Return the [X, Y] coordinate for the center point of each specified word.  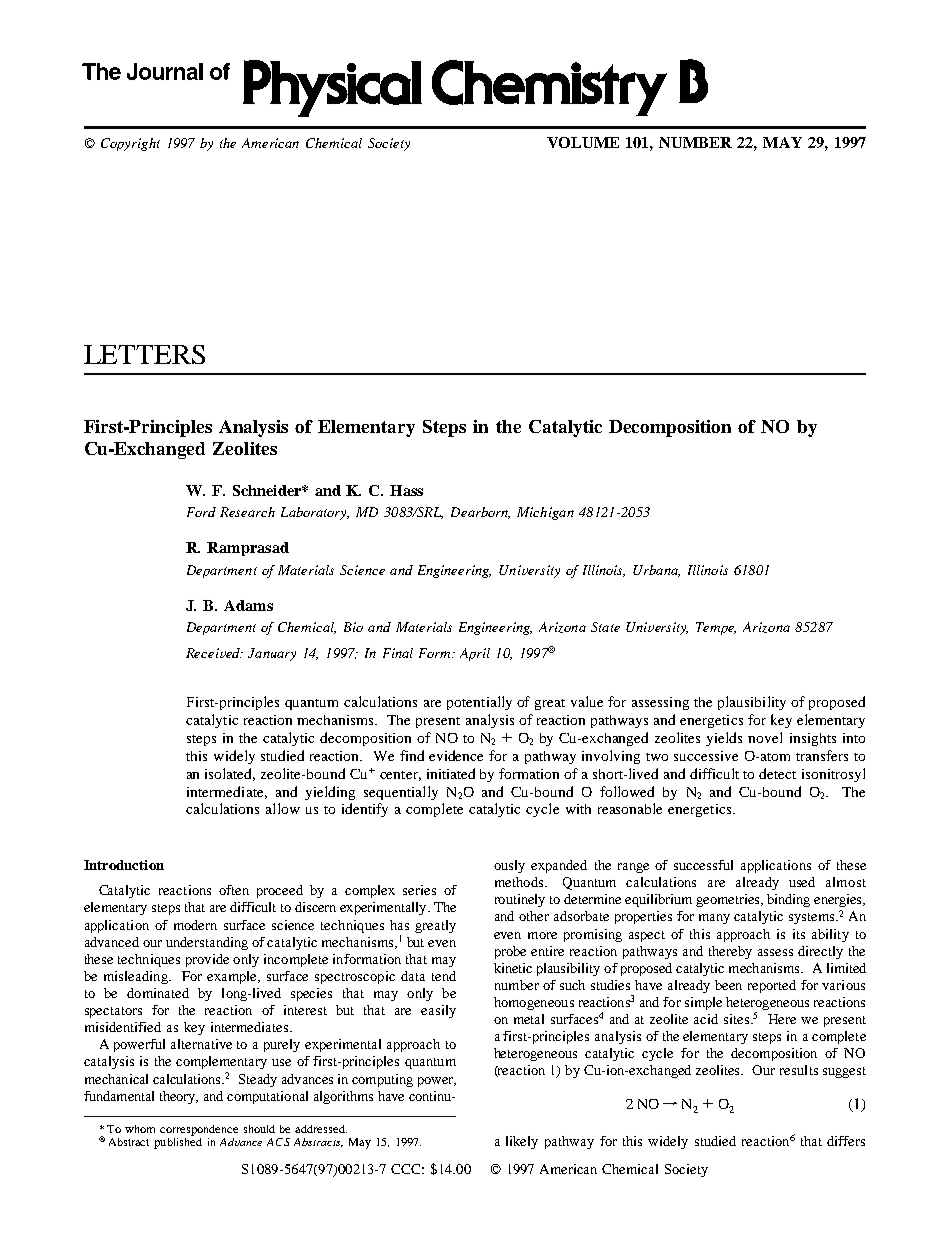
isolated [230, 774]
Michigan [545, 513]
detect [777, 773]
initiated [451, 773]
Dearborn [480, 513]
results [799, 1070]
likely [522, 1142]
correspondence [199, 1130]
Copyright [130, 144]
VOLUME [583, 142]
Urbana [656, 571]
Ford [201, 512]
